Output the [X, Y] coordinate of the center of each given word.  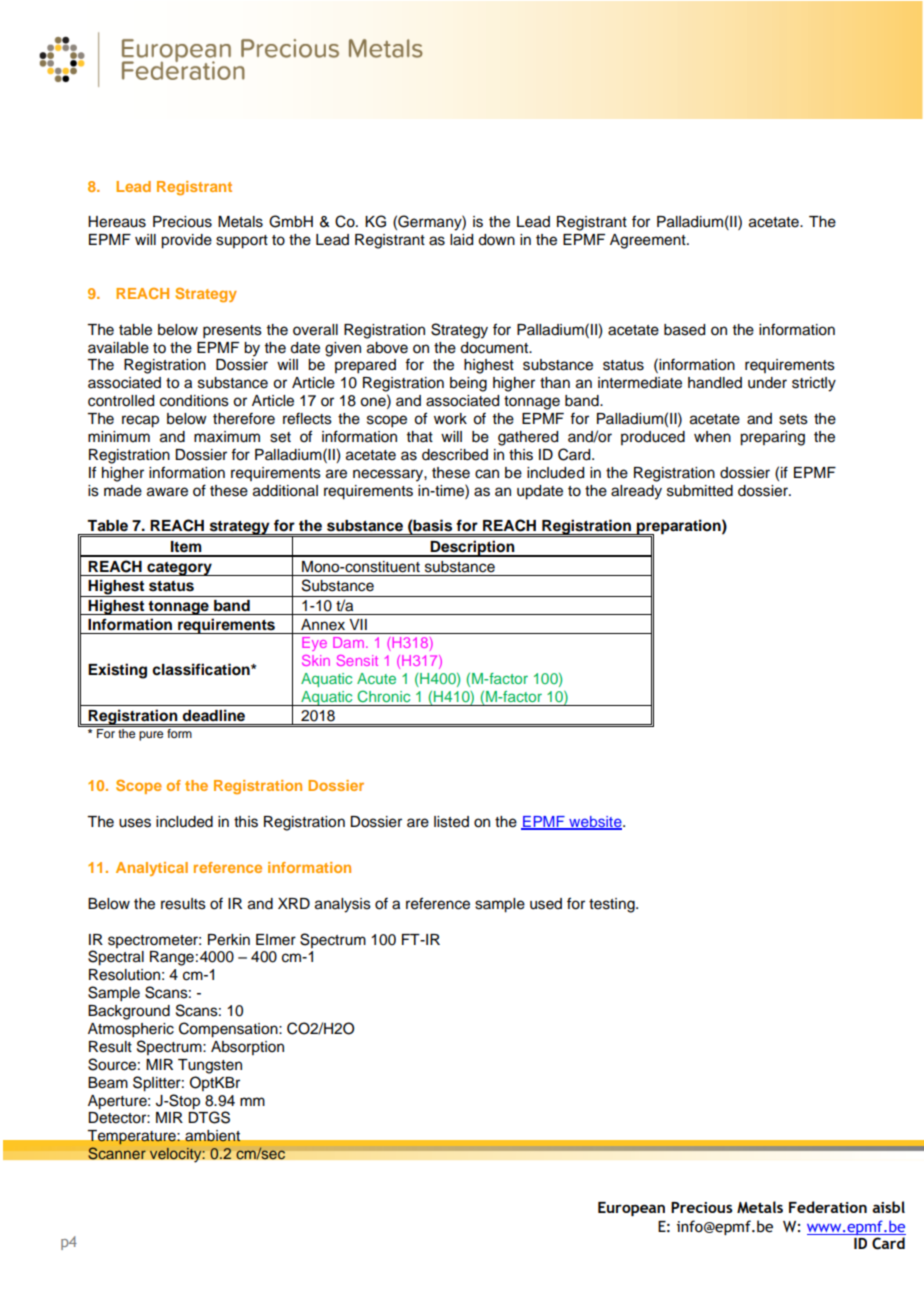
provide [186, 241]
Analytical [152, 869]
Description [473, 548]
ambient [213, 1136]
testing [613, 905]
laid [461, 240]
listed [451, 822]
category [179, 569]
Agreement [649, 241]
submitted [700, 491]
